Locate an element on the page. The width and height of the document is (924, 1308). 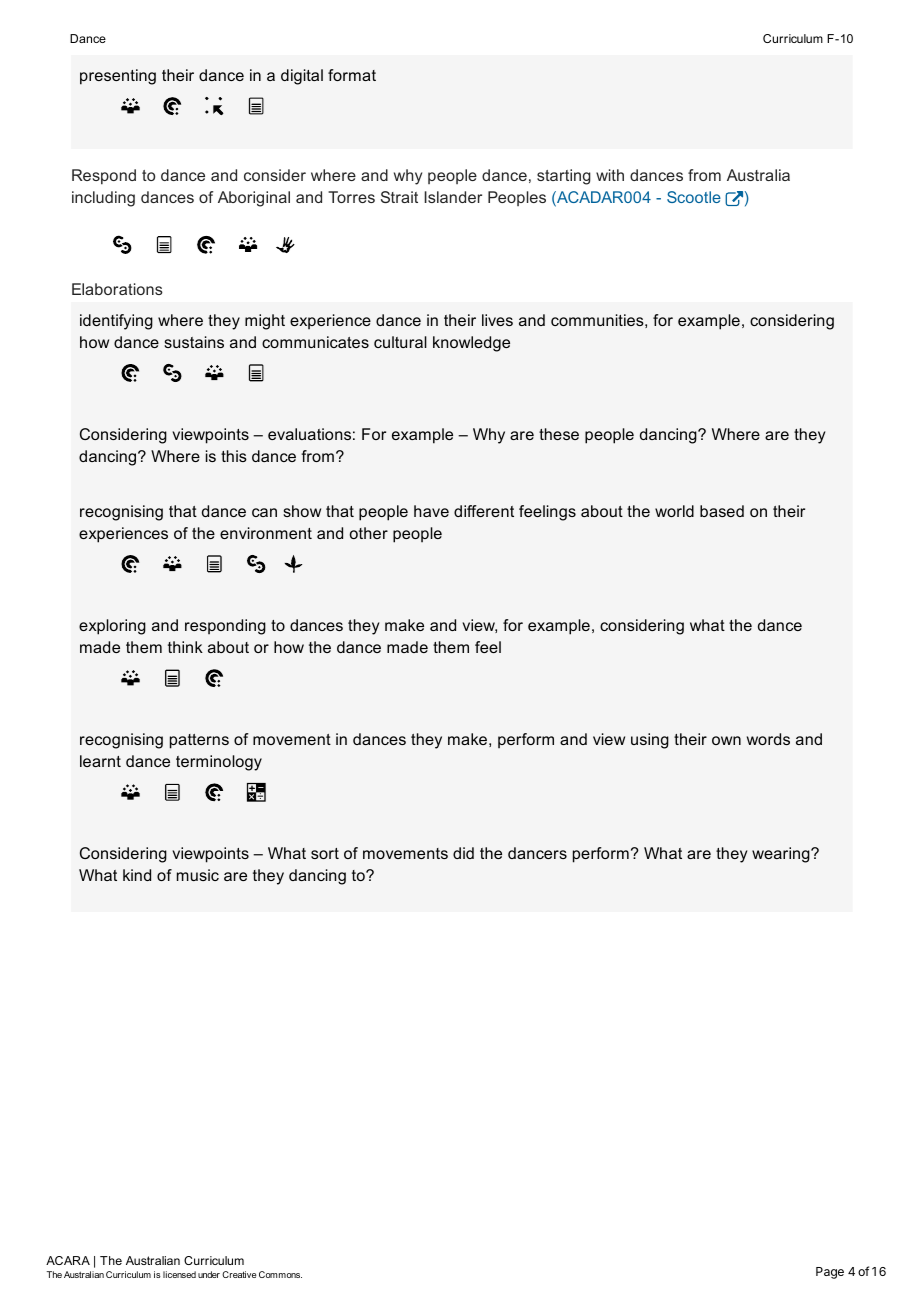
music is located at coordinates (198, 875).
